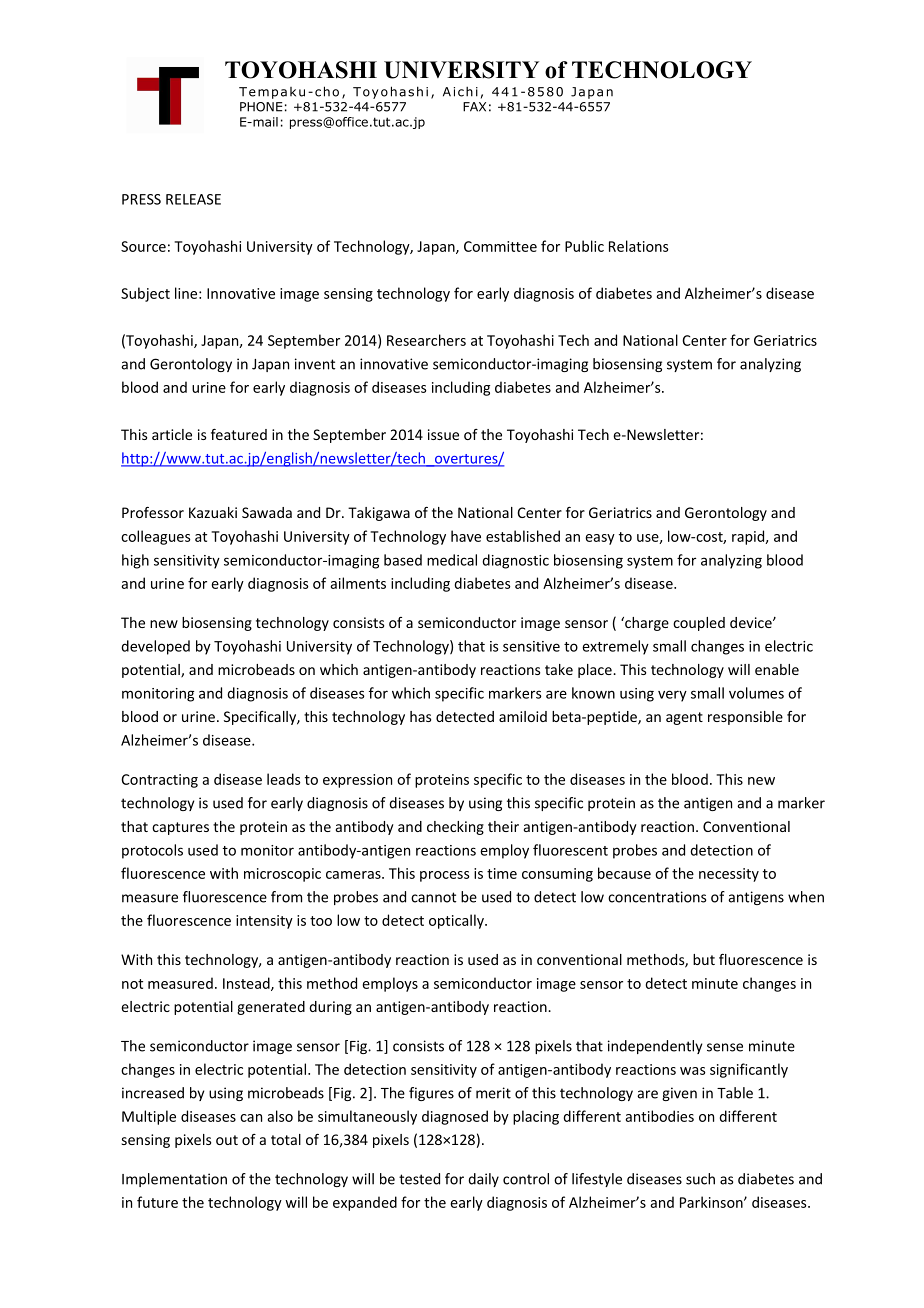 The width and height of the screenshot is (924, 1308). I want to click on PHONE, so click(261, 107).
